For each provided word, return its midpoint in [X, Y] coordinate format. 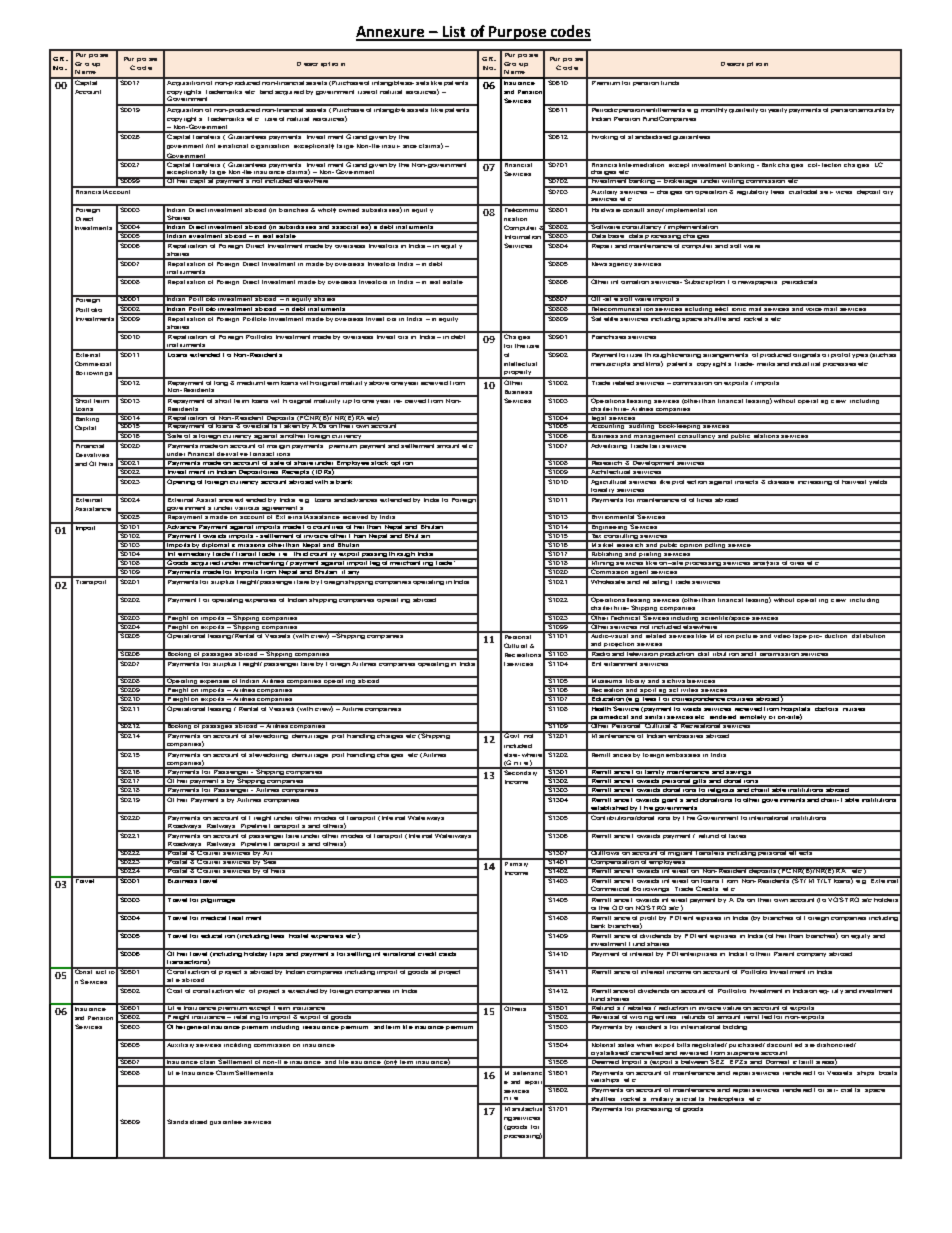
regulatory [752, 191]
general [198, 1026]
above [378, 381]
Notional [603, 1043]
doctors [827, 707]
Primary [516, 863]
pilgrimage [218, 899]
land [266, 92]
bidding [736, 1026]
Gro [510, 64]
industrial [805, 364]
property [518, 374]
